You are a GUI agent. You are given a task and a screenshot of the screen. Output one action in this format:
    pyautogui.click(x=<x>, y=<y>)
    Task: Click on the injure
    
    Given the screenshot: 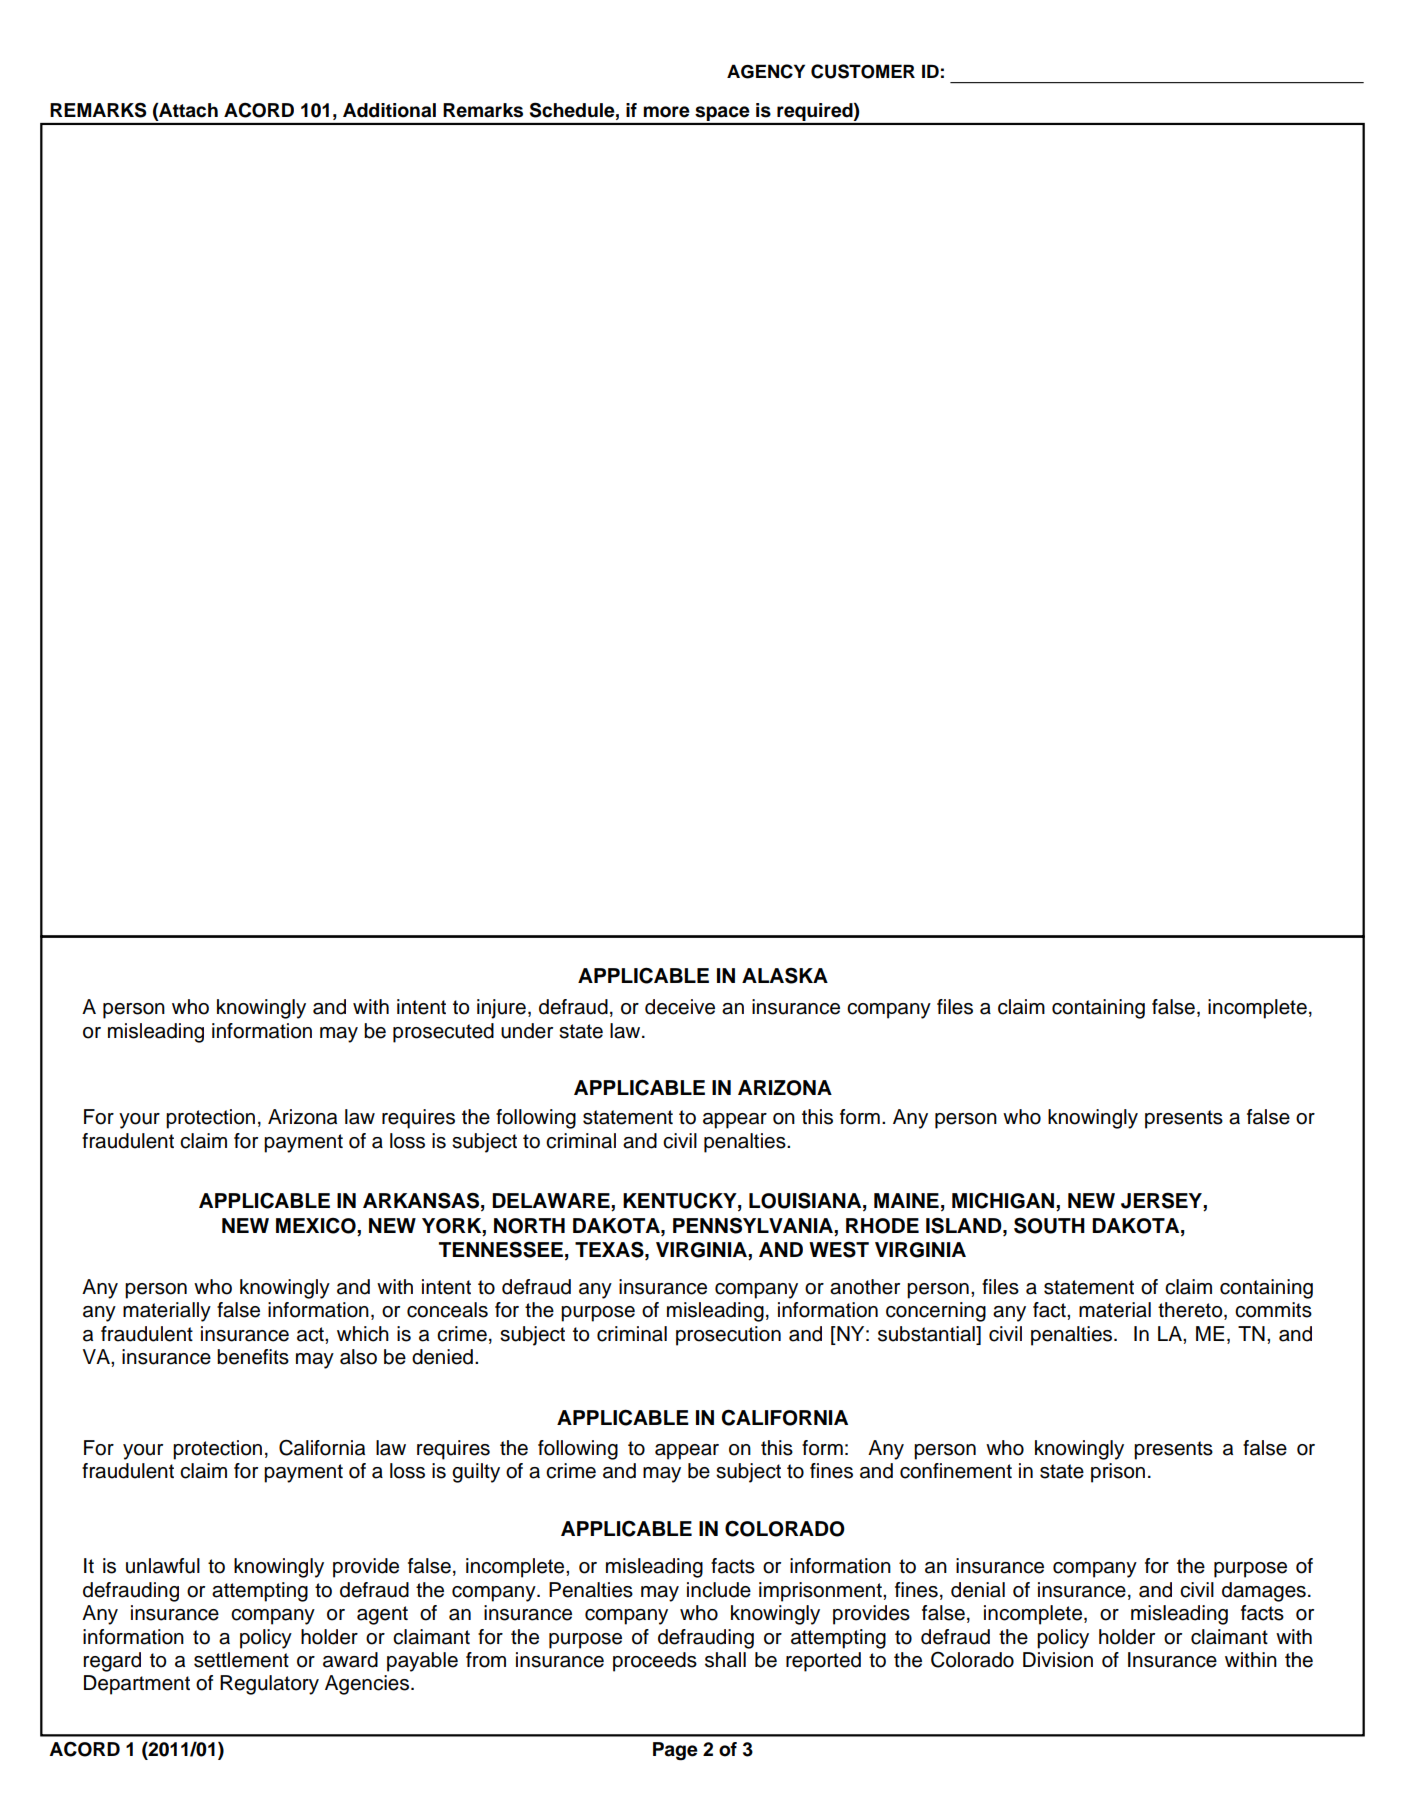 What is the action you would take?
    pyautogui.click(x=501, y=1009)
